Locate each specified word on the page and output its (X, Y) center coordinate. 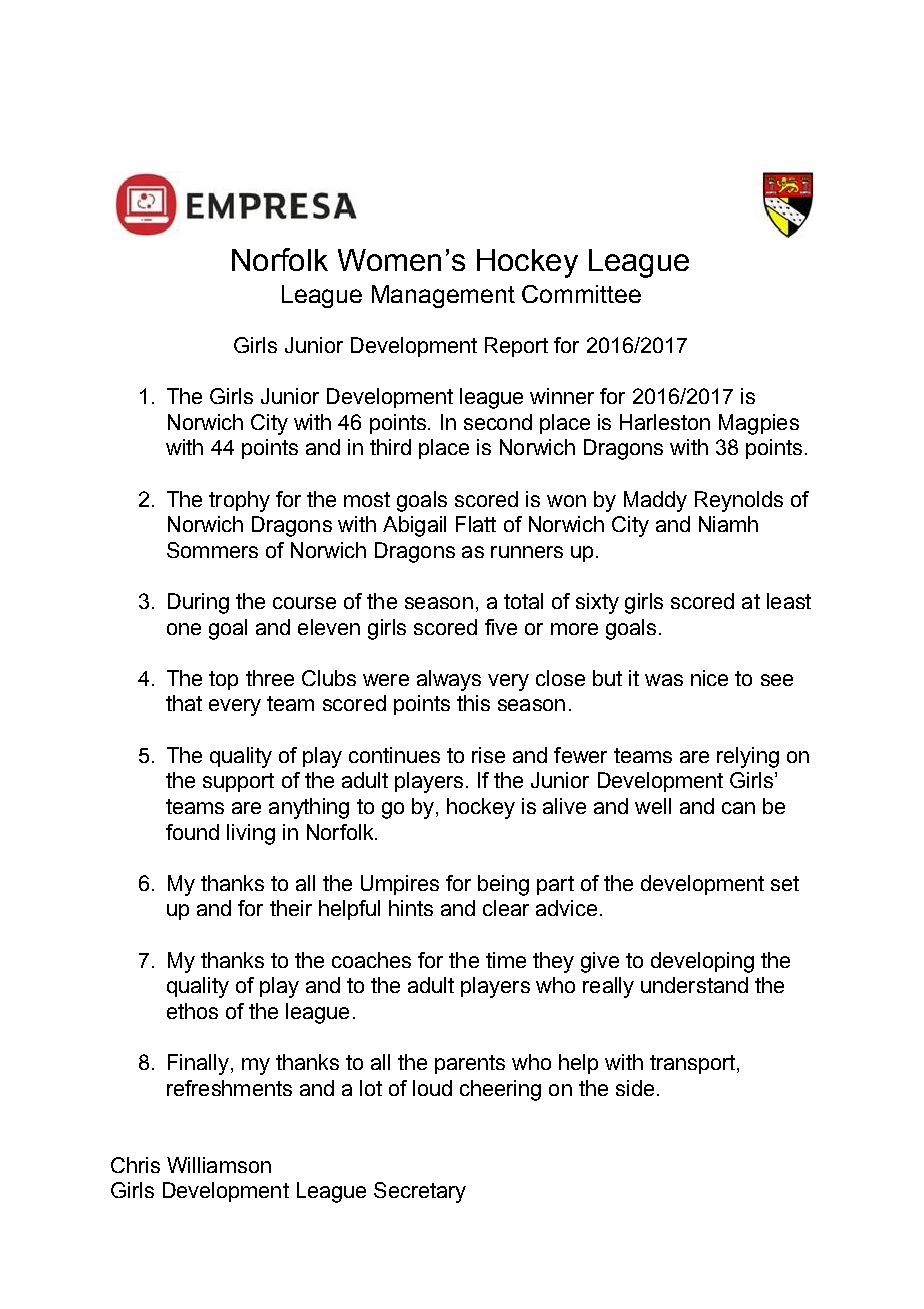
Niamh (728, 524)
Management (443, 296)
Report (516, 347)
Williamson (219, 1165)
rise (488, 755)
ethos (192, 1011)
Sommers (212, 550)
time (506, 960)
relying (748, 757)
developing (702, 962)
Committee (581, 294)
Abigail (414, 526)
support (238, 782)
